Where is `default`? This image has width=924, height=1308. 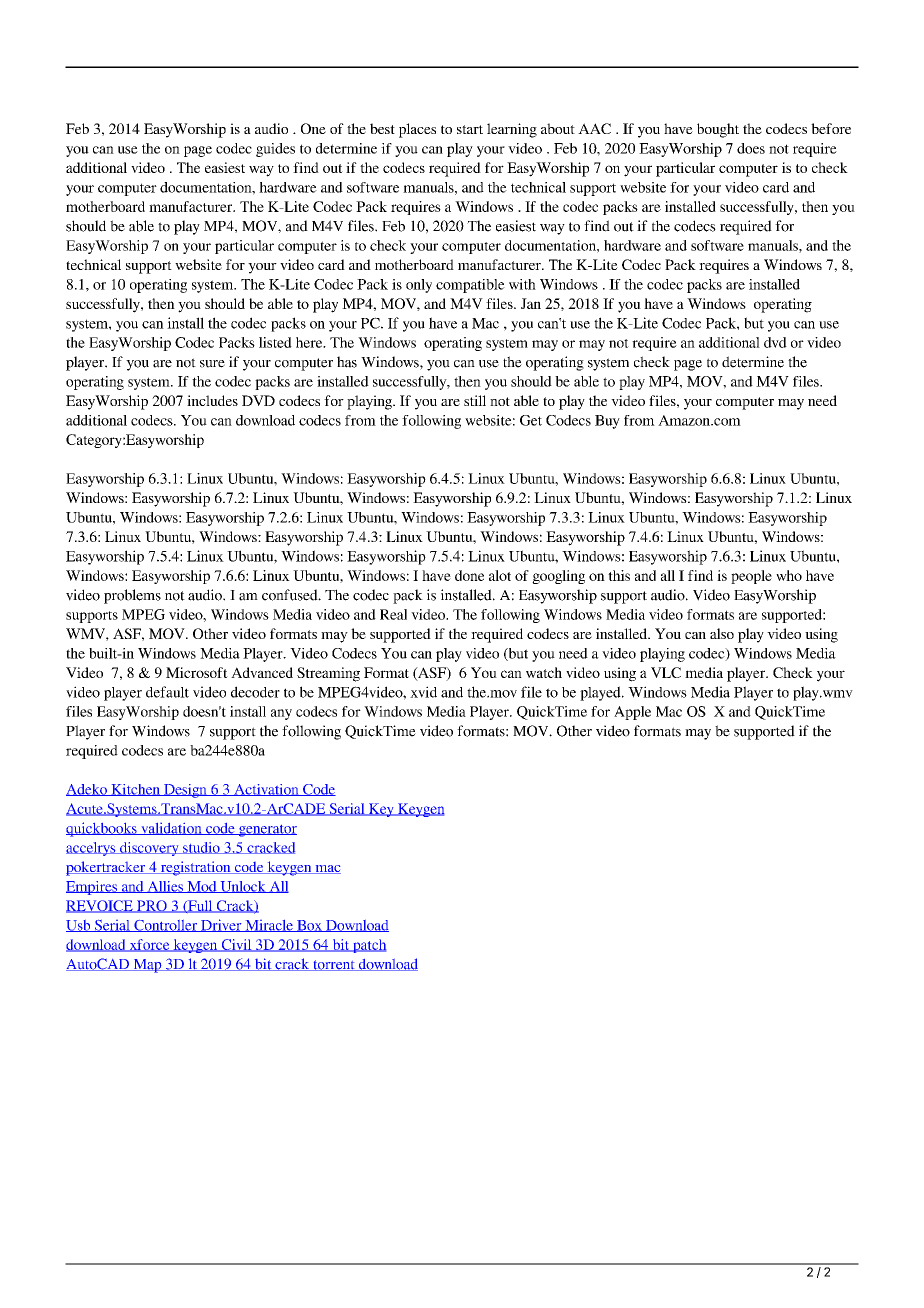
default is located at coordinates (167, 692).
